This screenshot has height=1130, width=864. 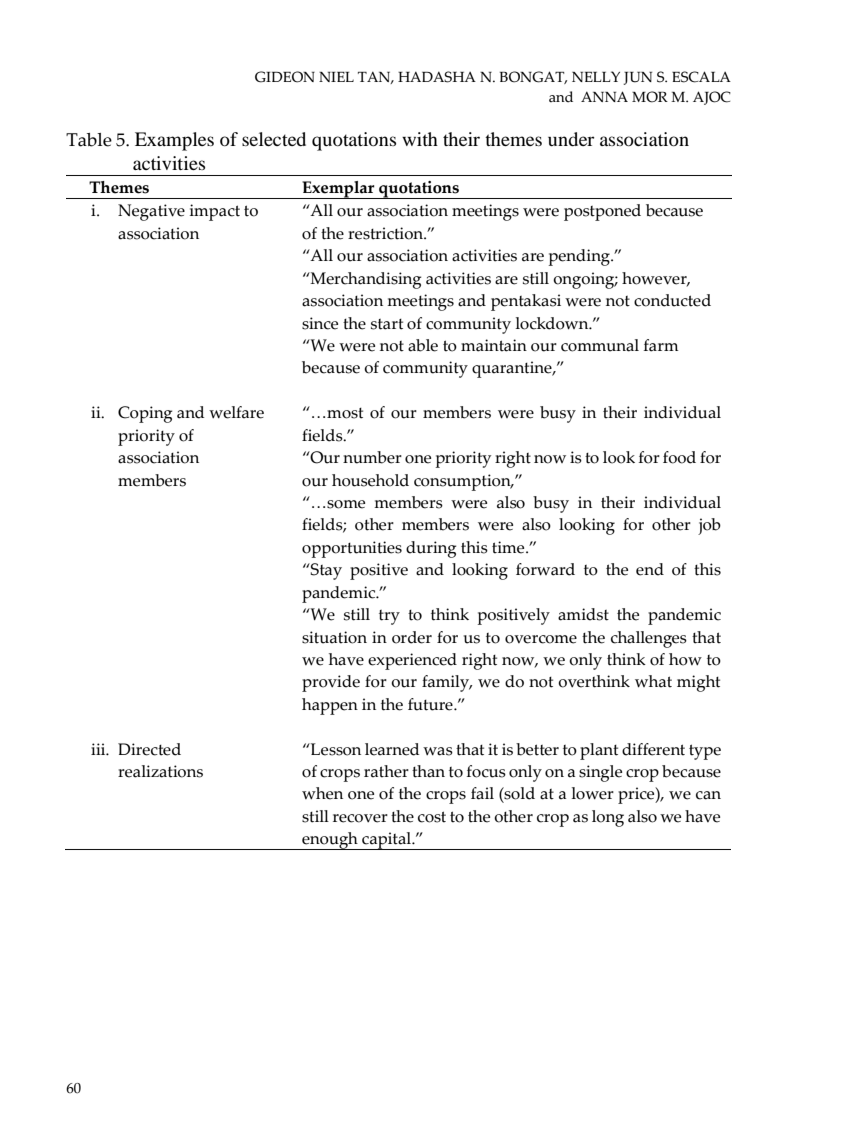 What do you see at coordinates (174, 141) in the screenshot?
I see `Examples` at bounding box center [174, 141].
